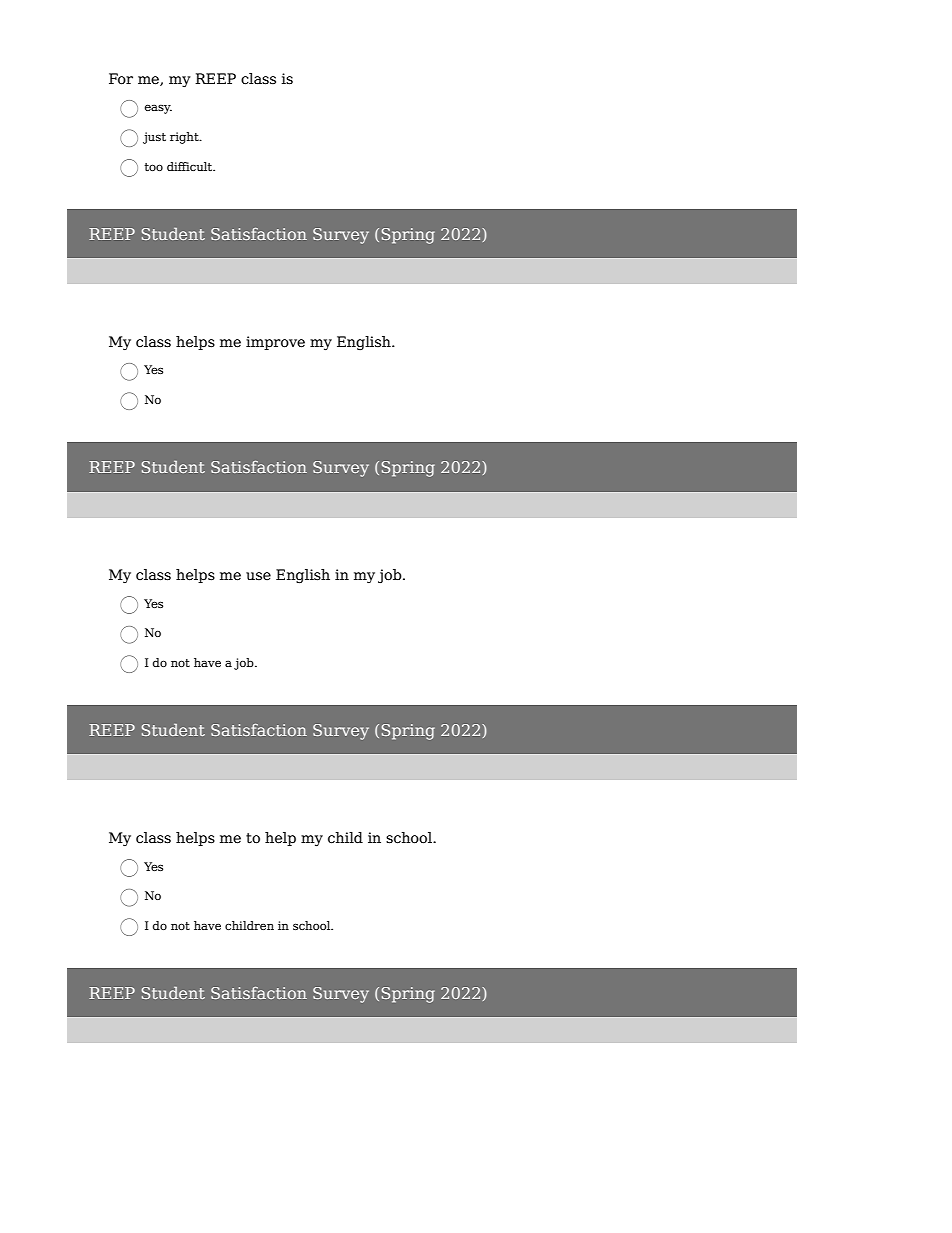  What do you see at coordinates (275, 343) in the image?
I see `improve` at bounding box center [275, 343].
